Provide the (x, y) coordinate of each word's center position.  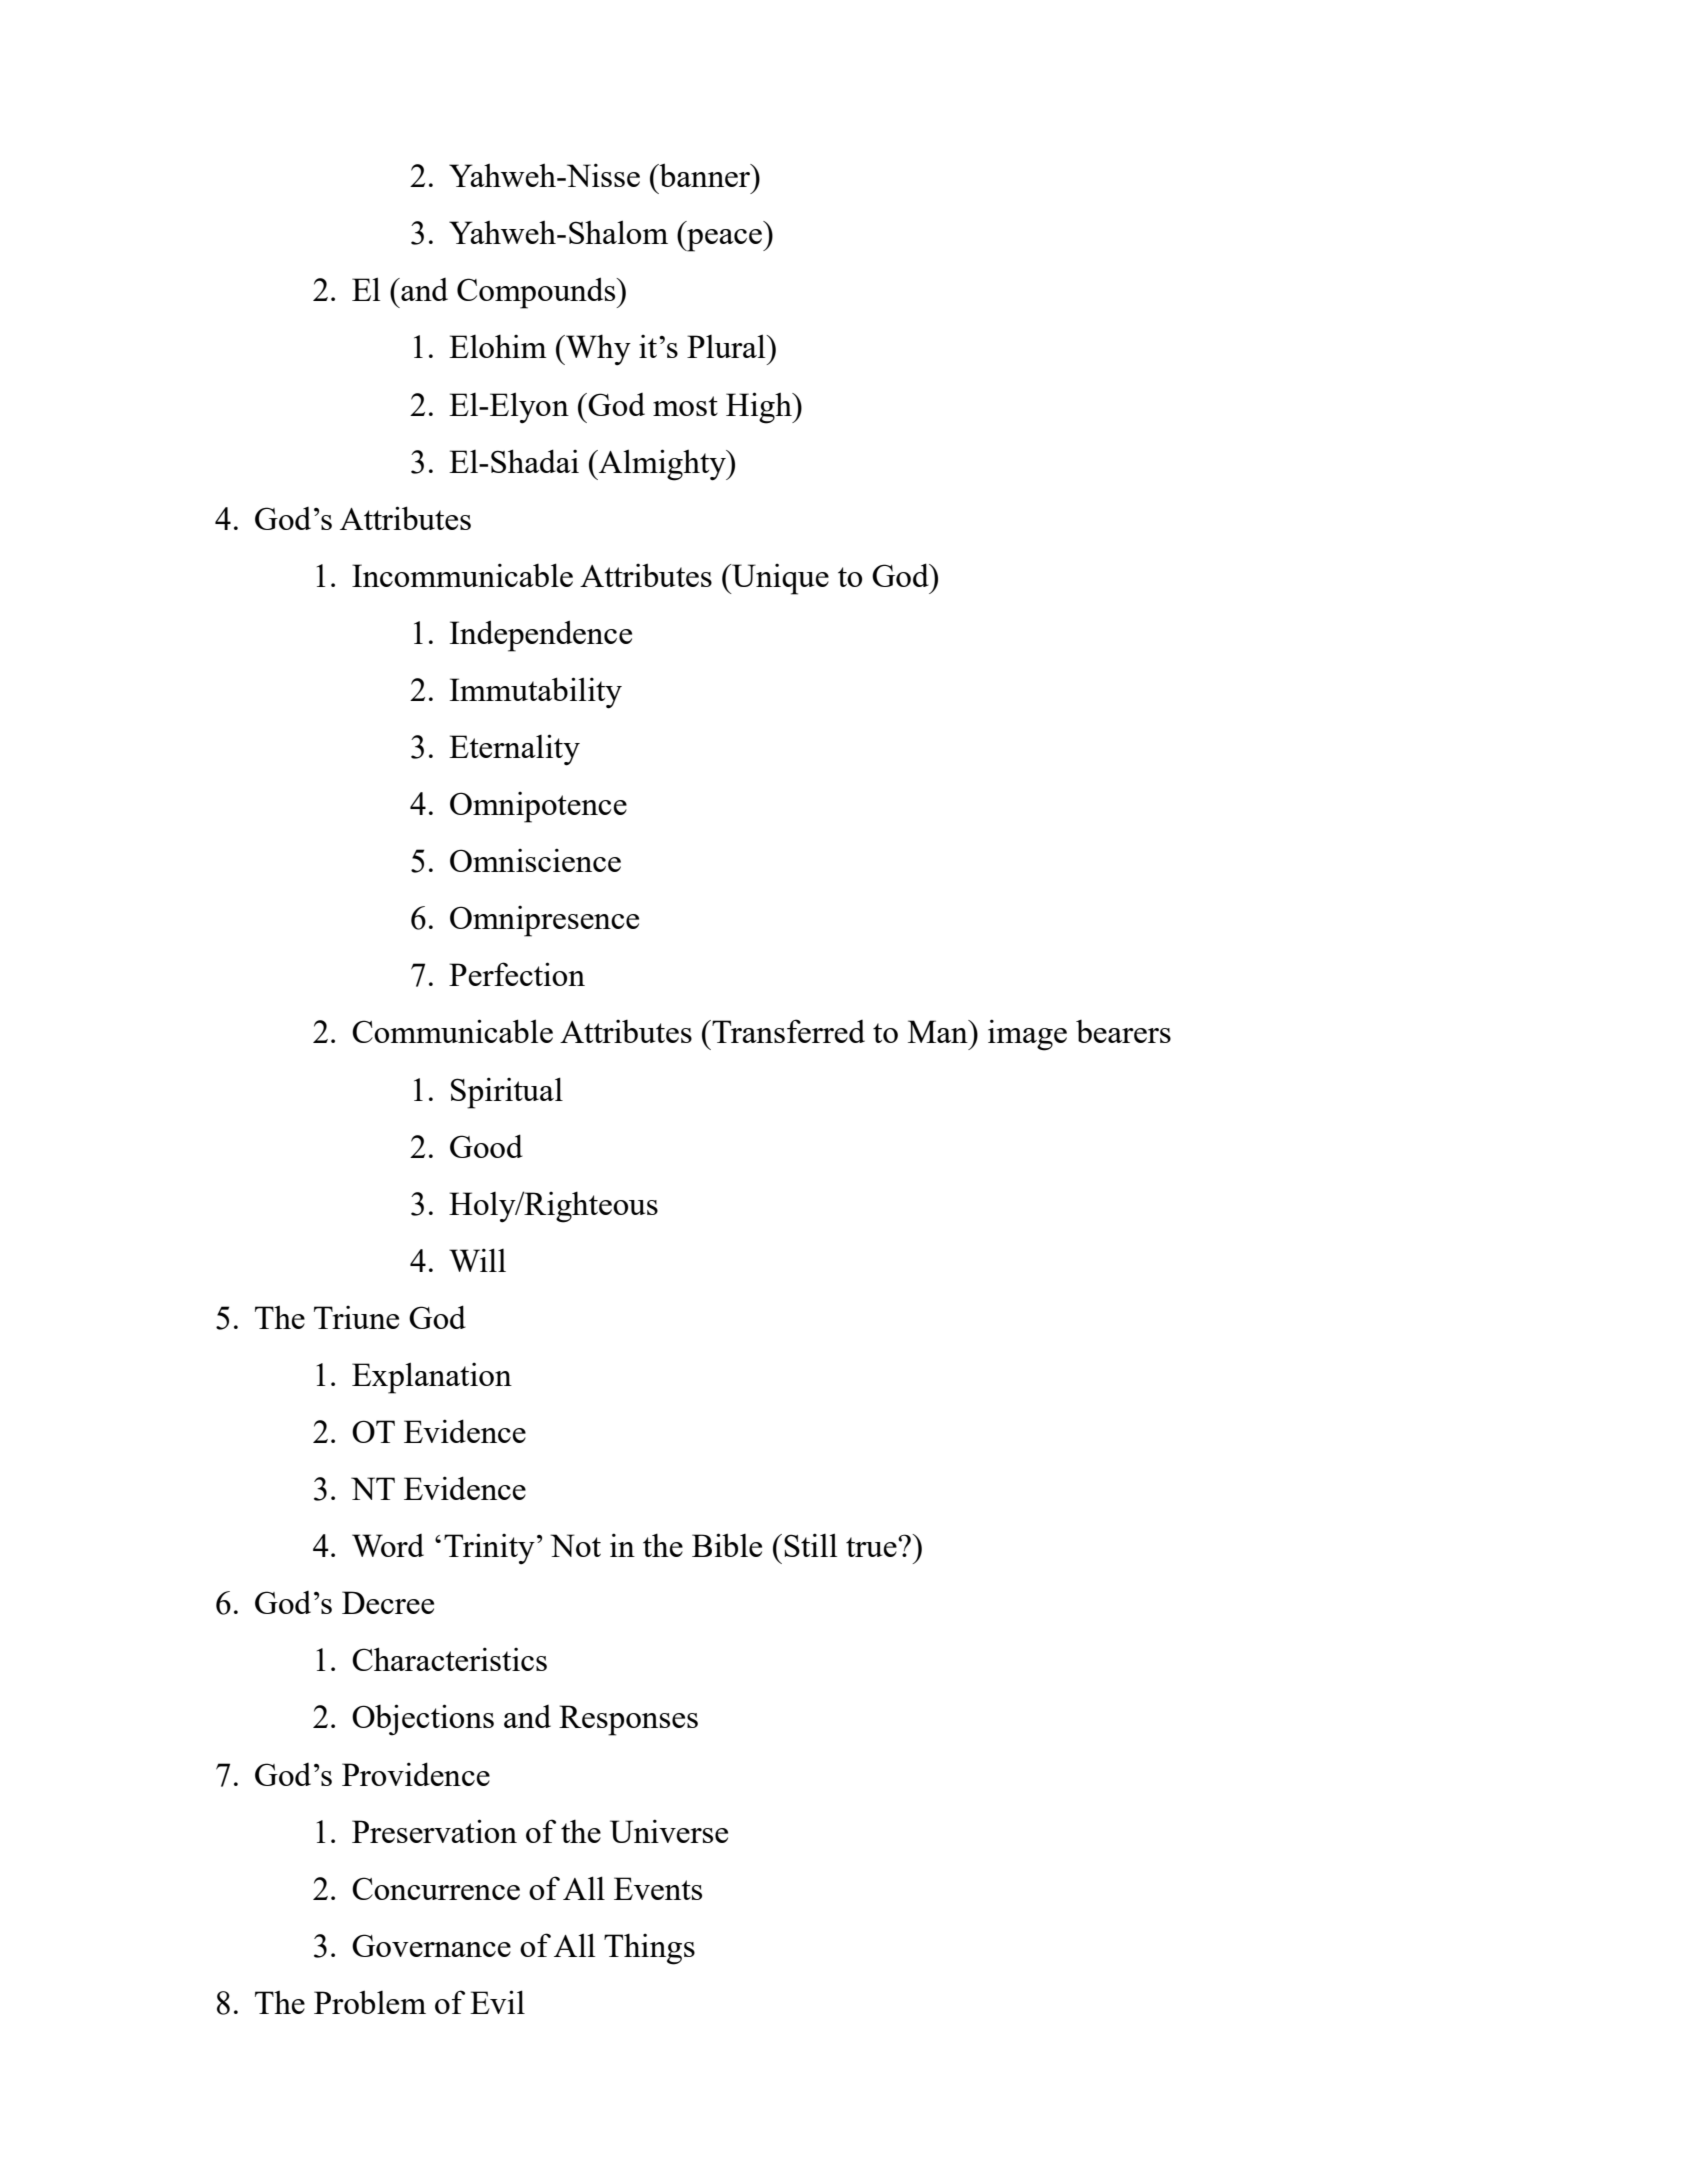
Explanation (432, 1378)
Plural (727, 346)
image (1027, 1035)
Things (649, 1949)
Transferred (787, 1031)
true (872, 1547)
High (760, 408)
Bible (727, 1545)
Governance (431, 1945)
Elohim (498, 346)
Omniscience (535, 860)
